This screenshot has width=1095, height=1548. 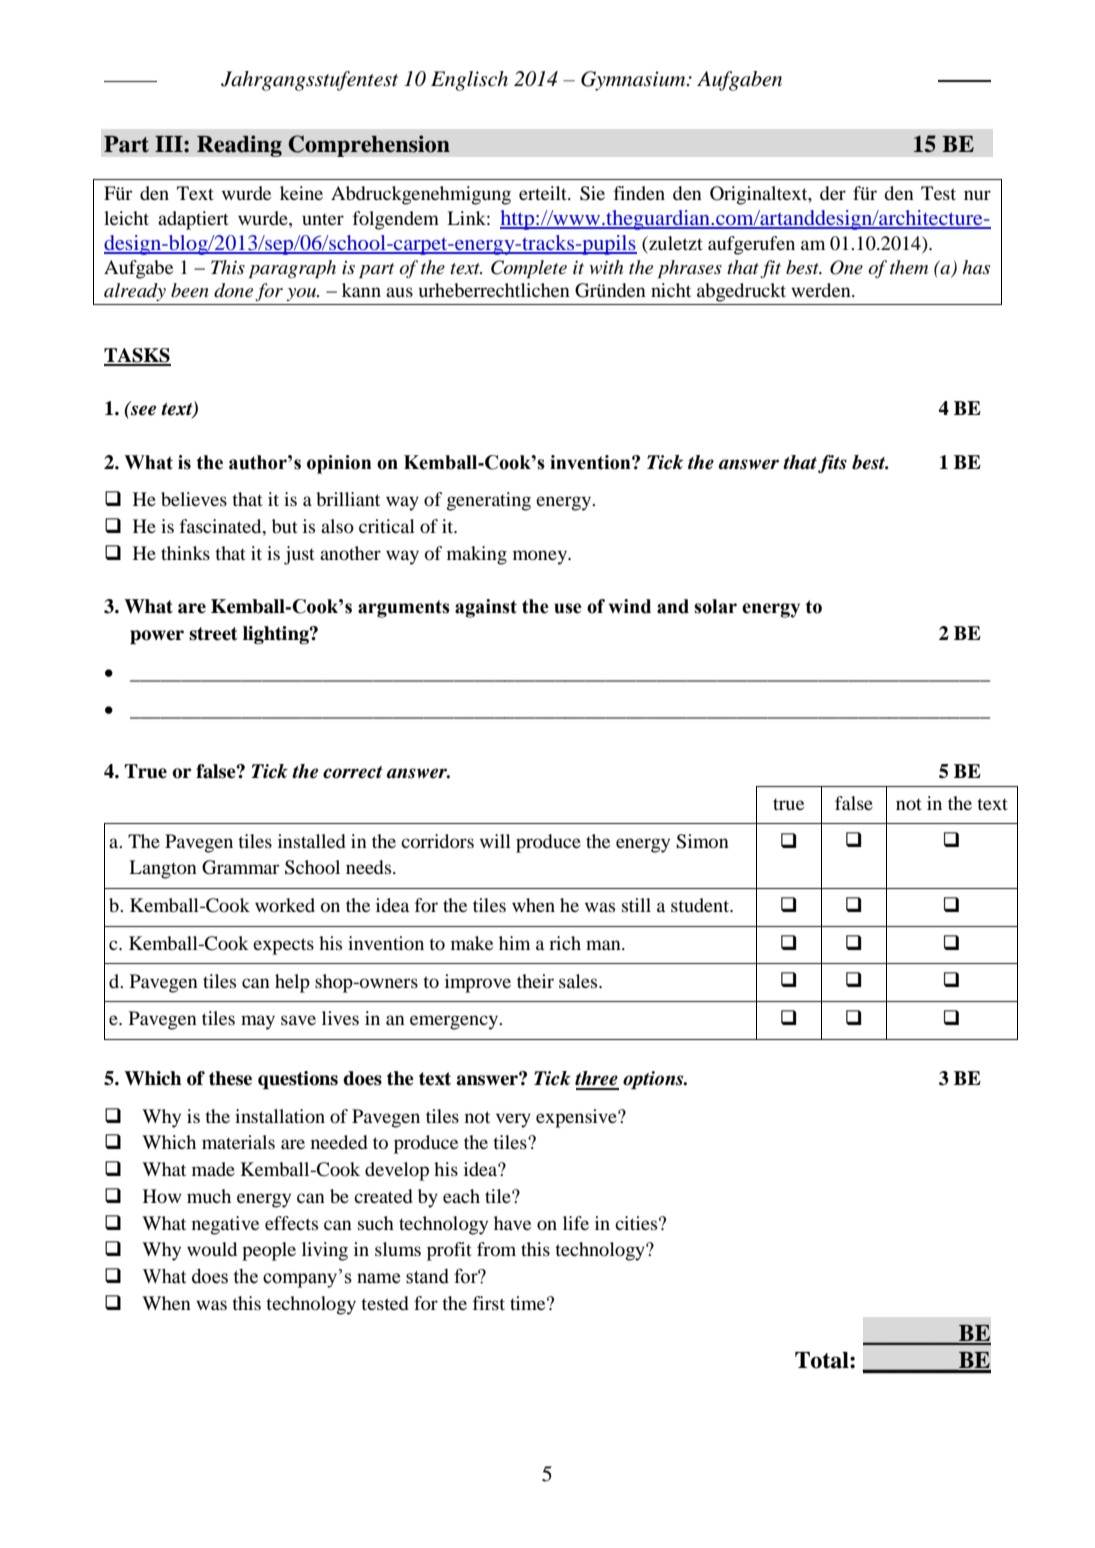 I want to click on generating, so click(x=489, y=501).
